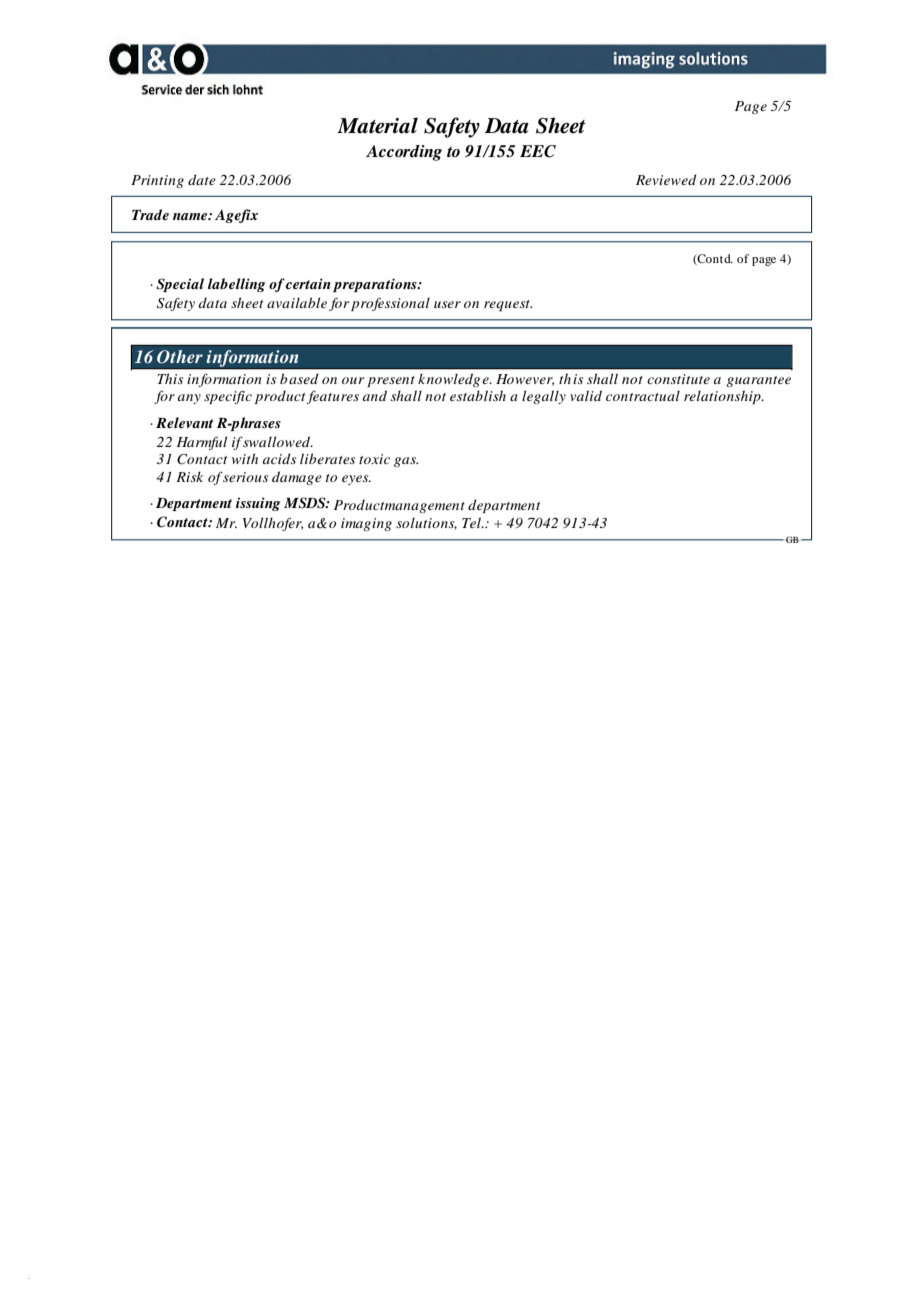 This image has width=924, height=1307. Describe the element at coordinates (404, 153) in the image. I see `According` at that location.
